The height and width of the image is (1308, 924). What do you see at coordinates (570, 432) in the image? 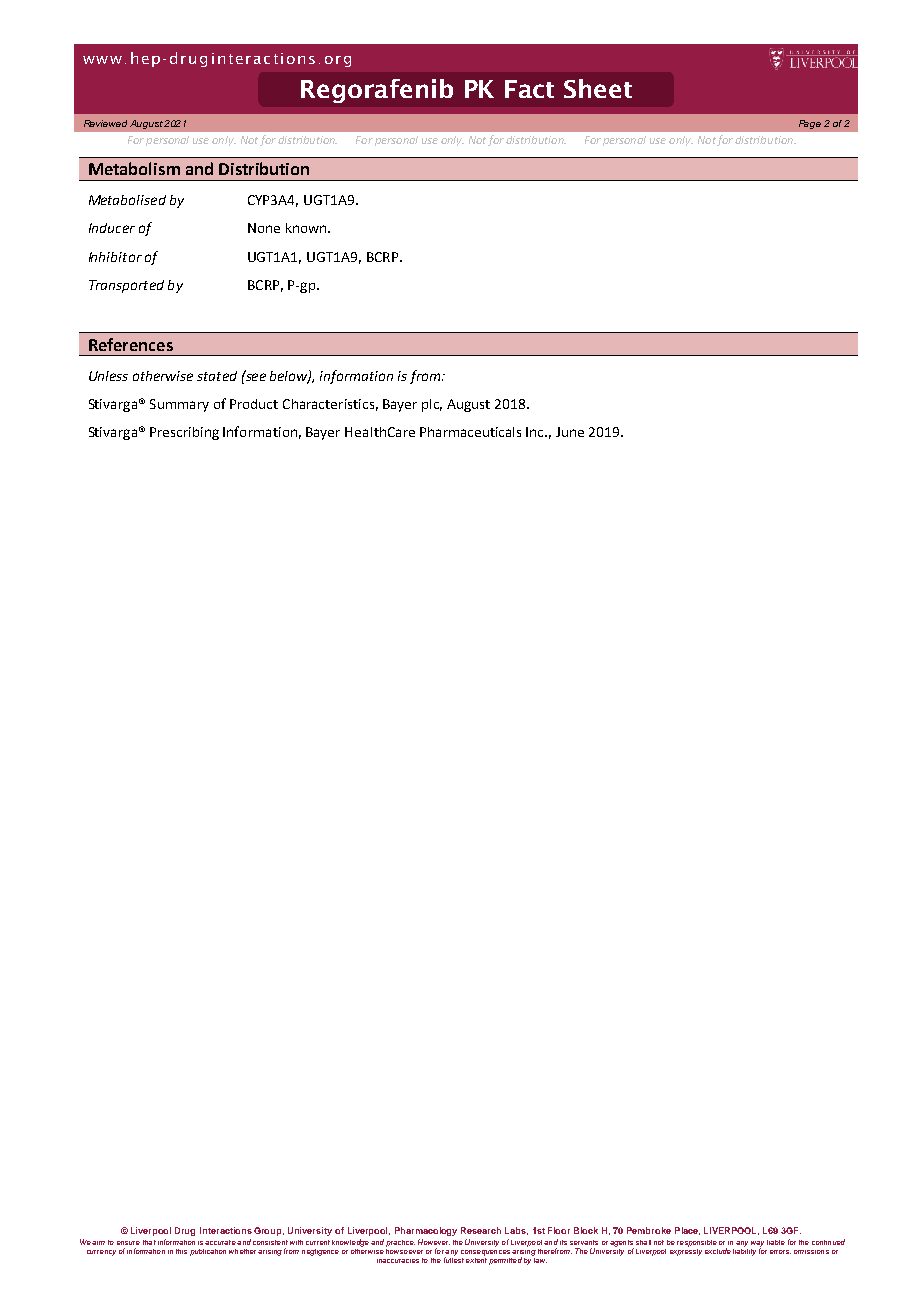
I see `June` at bounding box center [570, 432].
